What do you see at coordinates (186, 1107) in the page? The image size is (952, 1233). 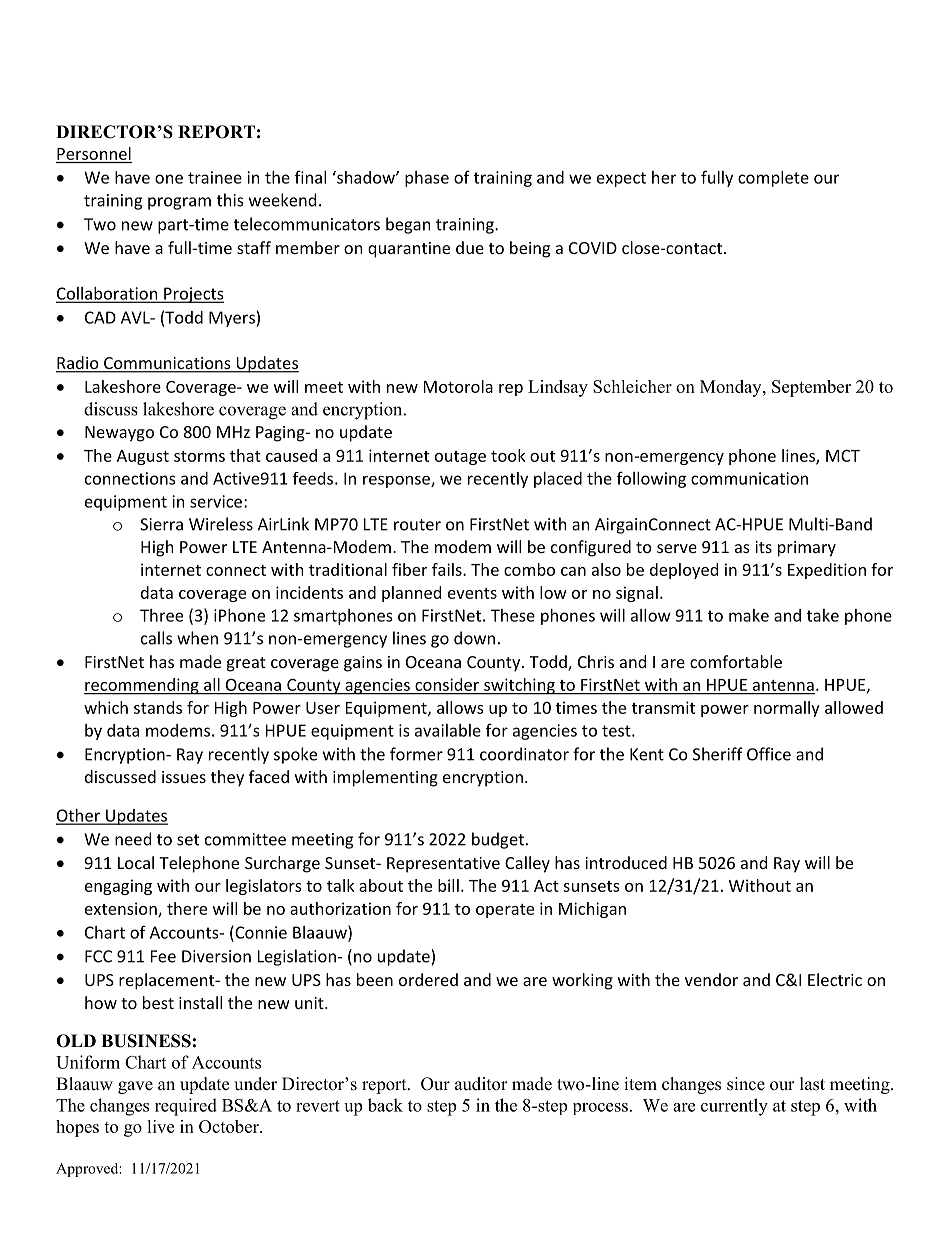 I see `required` at bounding box center [186, 1107].
